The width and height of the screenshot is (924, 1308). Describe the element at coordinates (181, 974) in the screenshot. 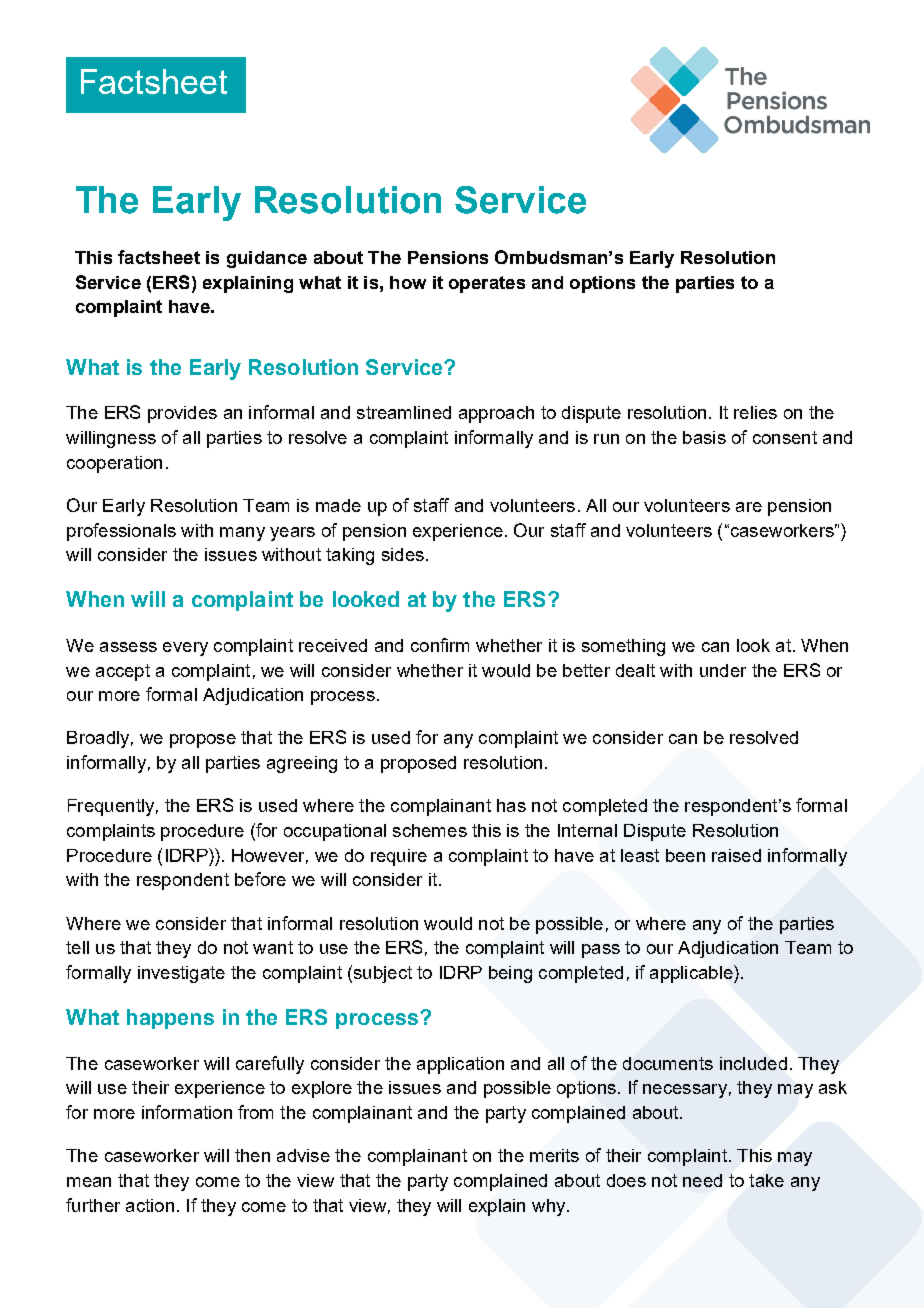

I see `investigate` at that location.
